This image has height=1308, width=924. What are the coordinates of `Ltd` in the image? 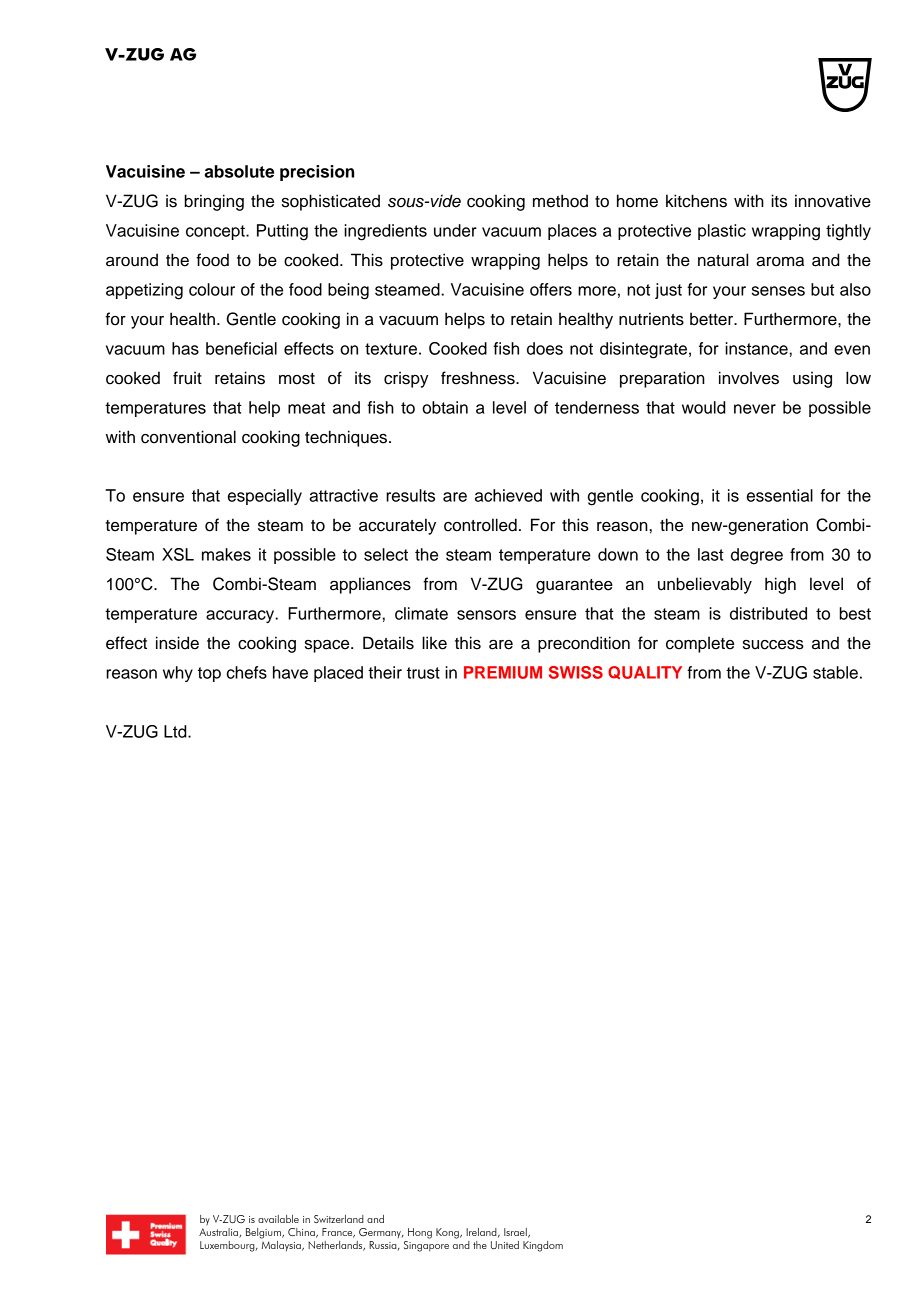 It's located at (176, 731).
